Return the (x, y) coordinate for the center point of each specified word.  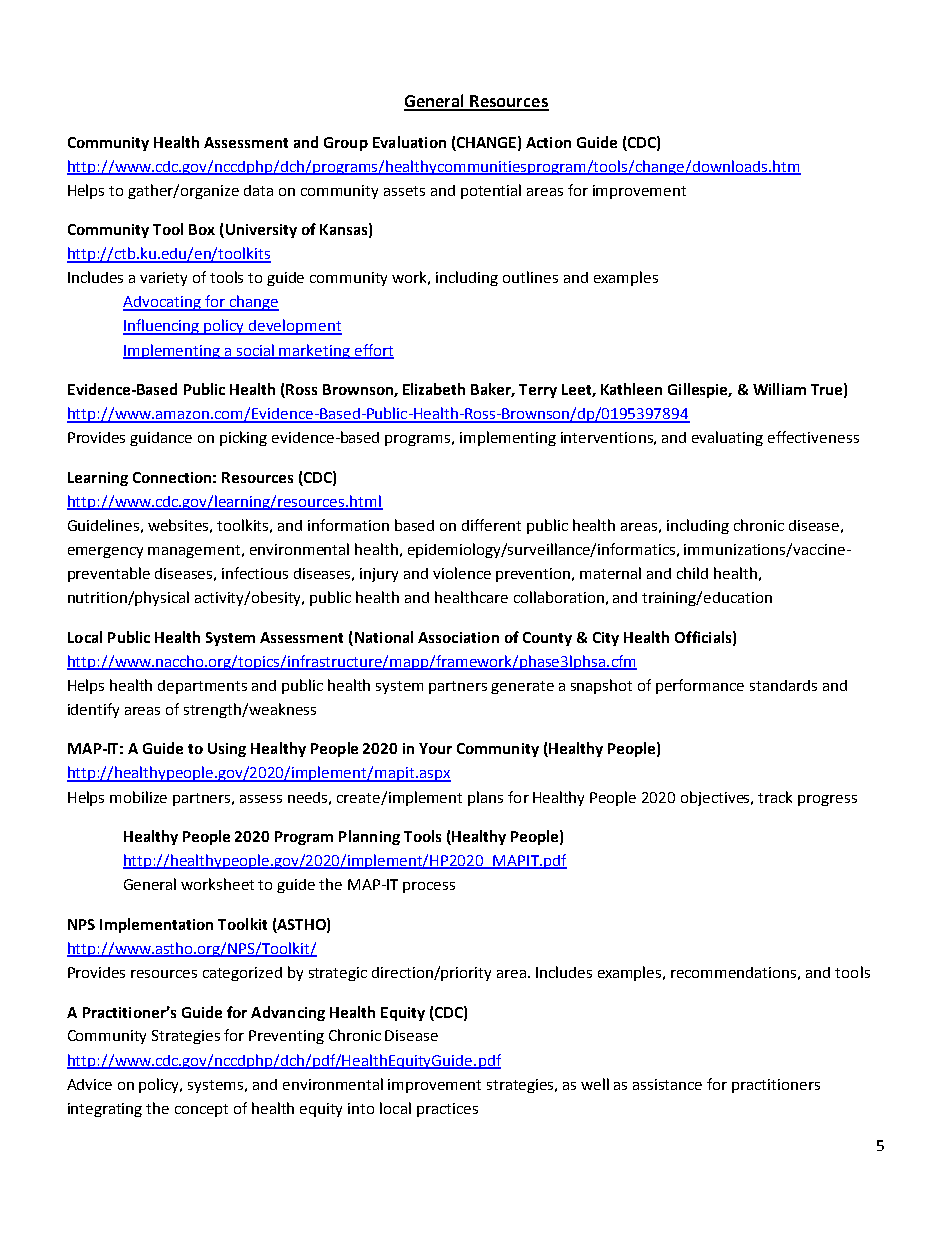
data (258, 190)
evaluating (727, 438)
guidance (161, 439)
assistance (667, 1084)
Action (548, 142)
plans (485, 798)
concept (201, 1110)
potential (491, 191)
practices (447, 1110)
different (491, 525)
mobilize (138, 797)
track (775, 797)
